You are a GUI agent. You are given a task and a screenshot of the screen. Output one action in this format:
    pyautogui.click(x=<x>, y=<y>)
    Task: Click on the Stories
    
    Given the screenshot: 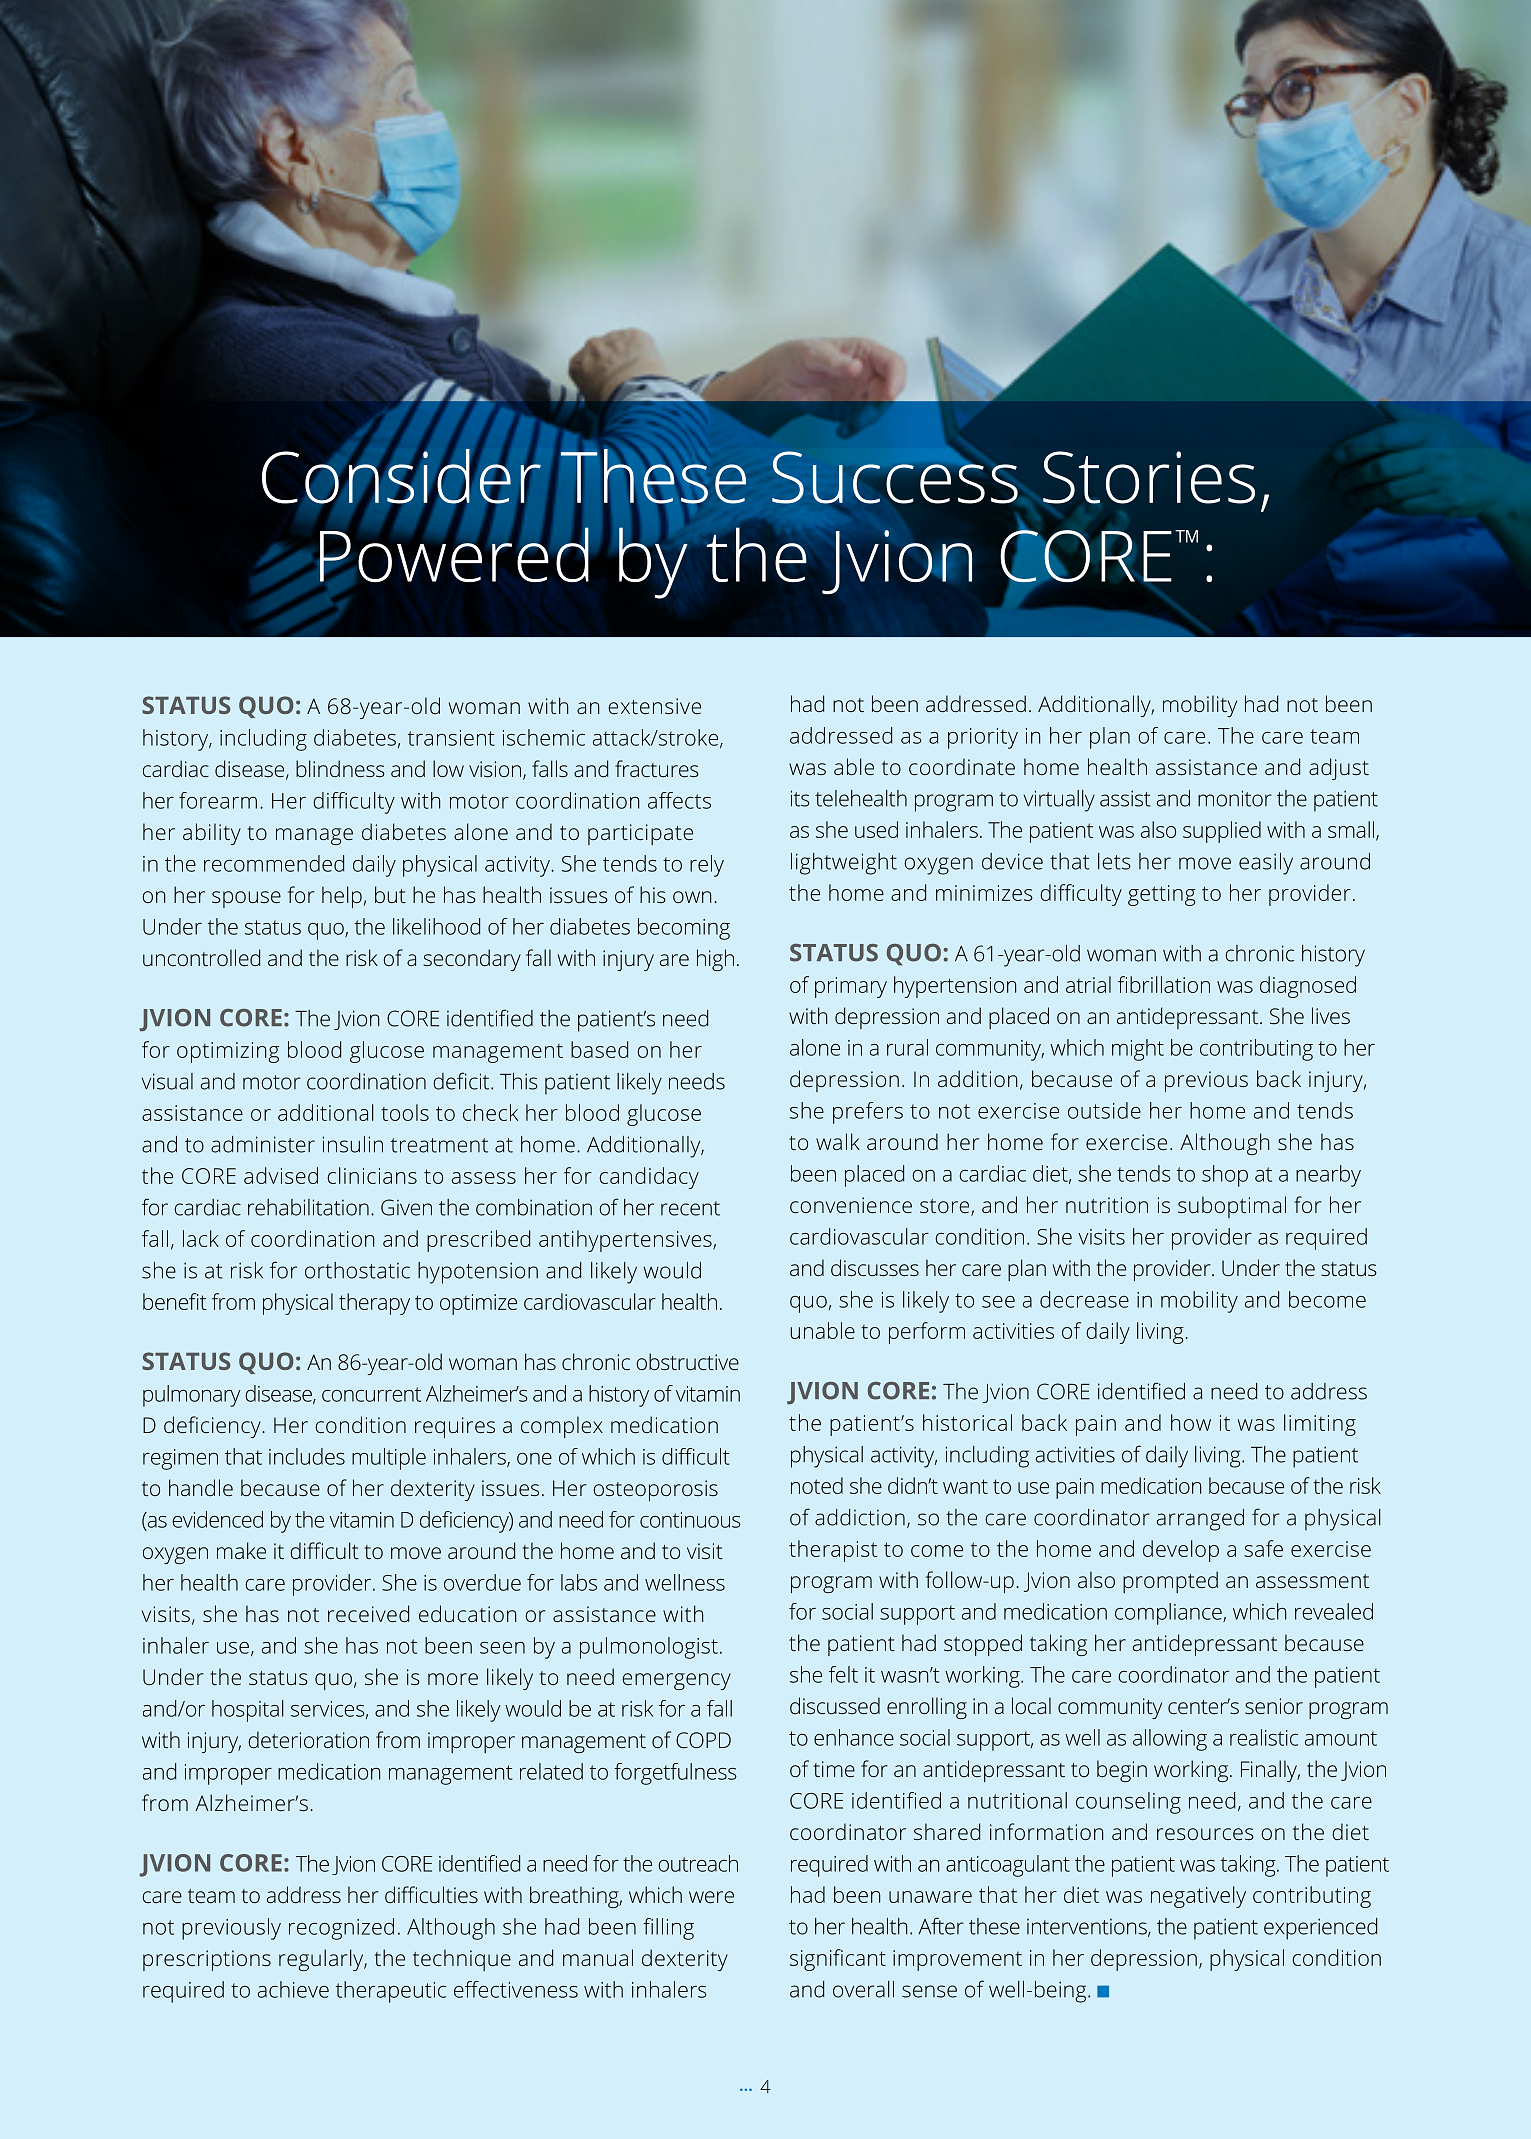 What is the action you would take?
    pyautogui.click(x=1149, y=477)
